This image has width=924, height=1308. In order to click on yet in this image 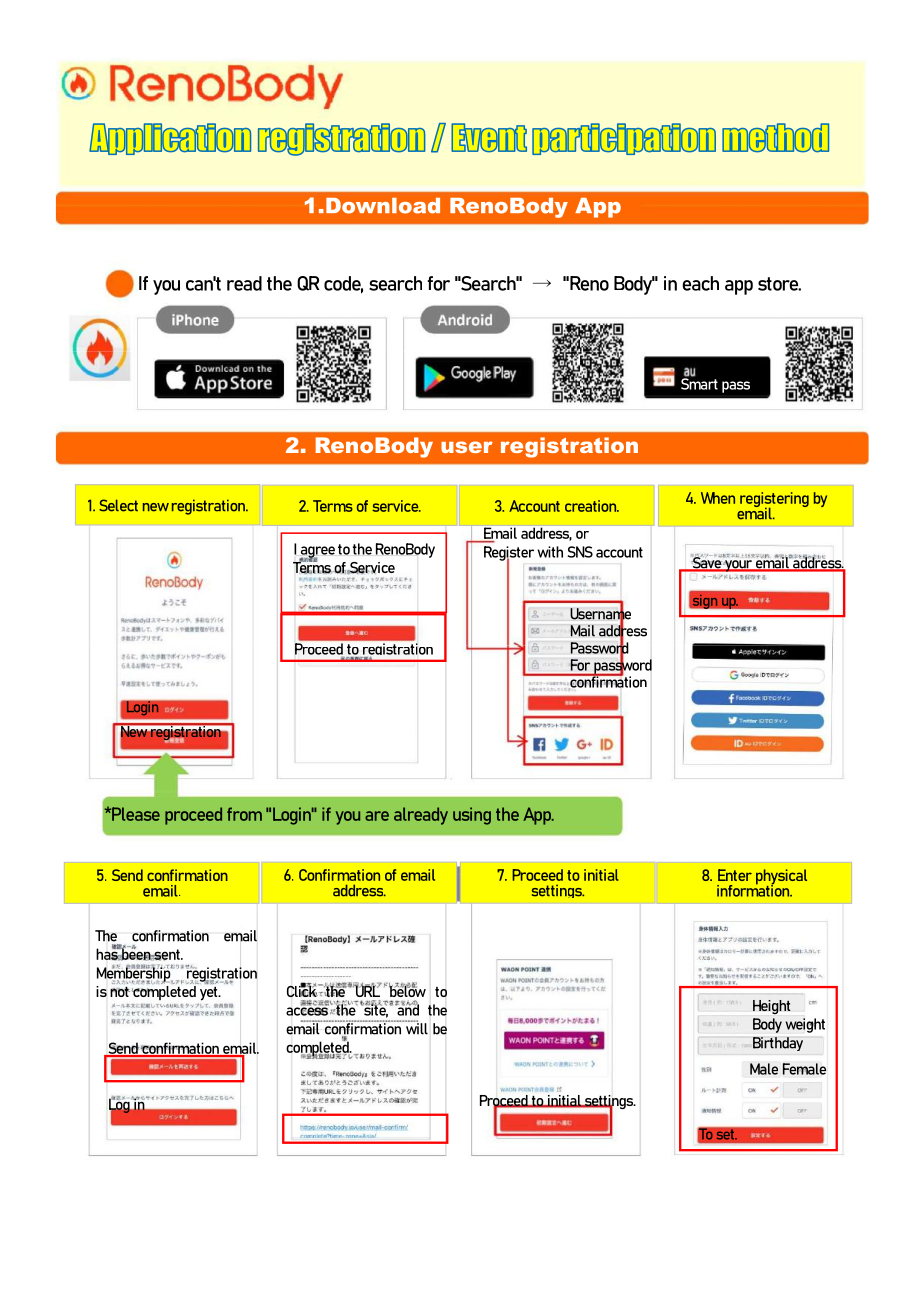, I will do `click(210, 993)`.
